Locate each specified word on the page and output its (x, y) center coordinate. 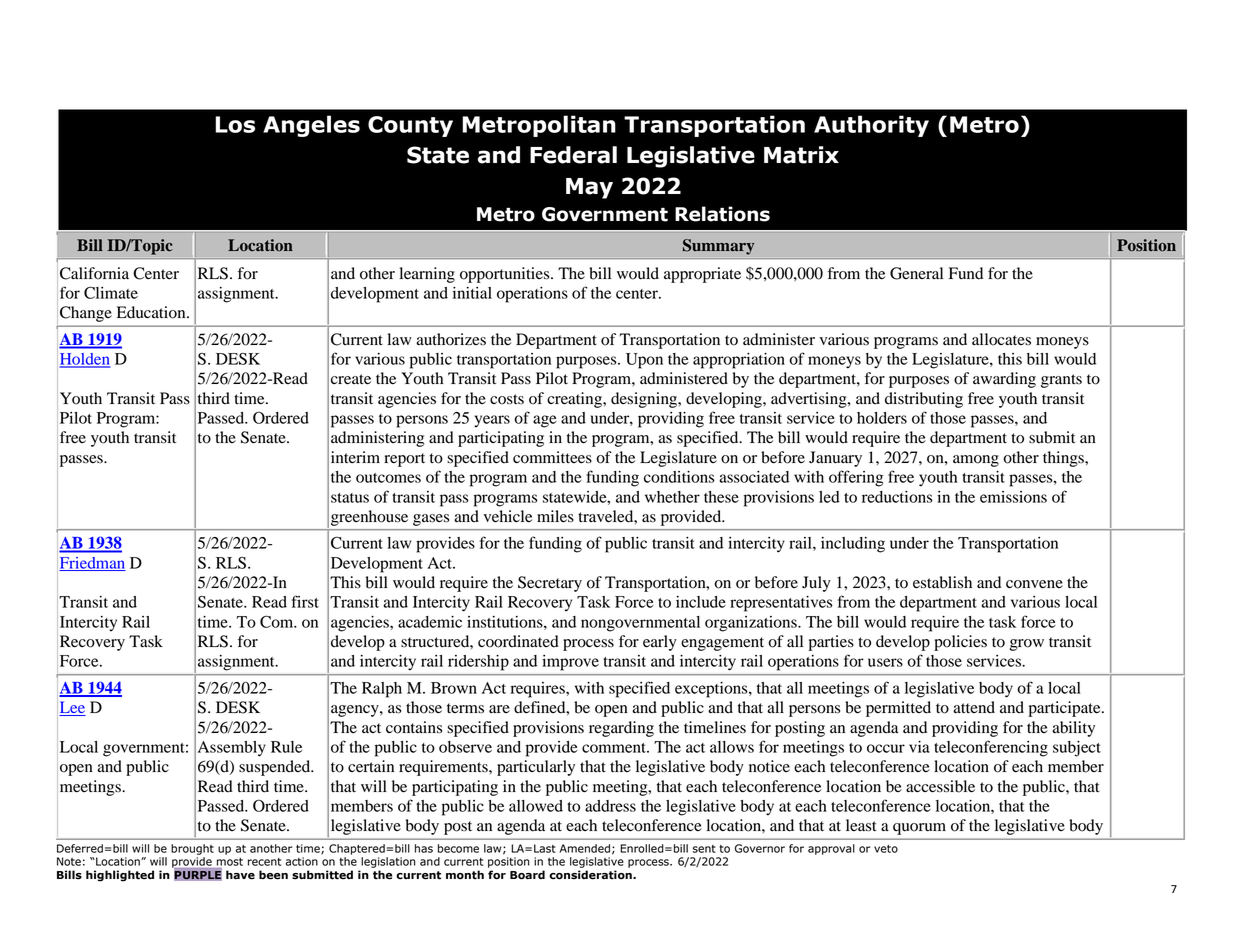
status (350, 498)
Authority (871, 126)
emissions (1013, 497)
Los (235, 124)
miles (555, 516)
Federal (573, 155)
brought (192, 849)
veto (886, 849)
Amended (585, 848)
